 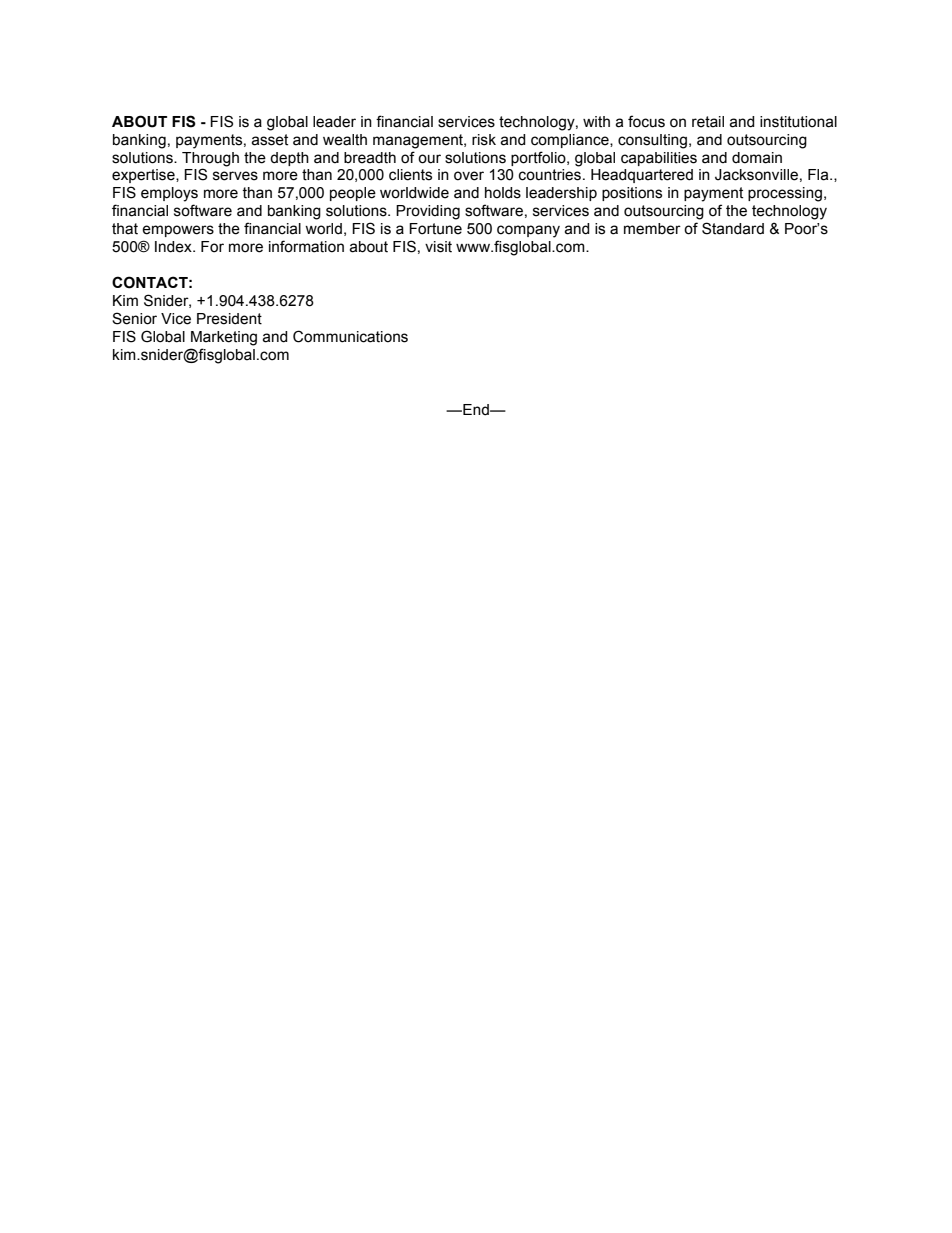 What do you see at coordinates (652, 229) in the screenshot?
I see `member` at bounding box center [652, 229].
